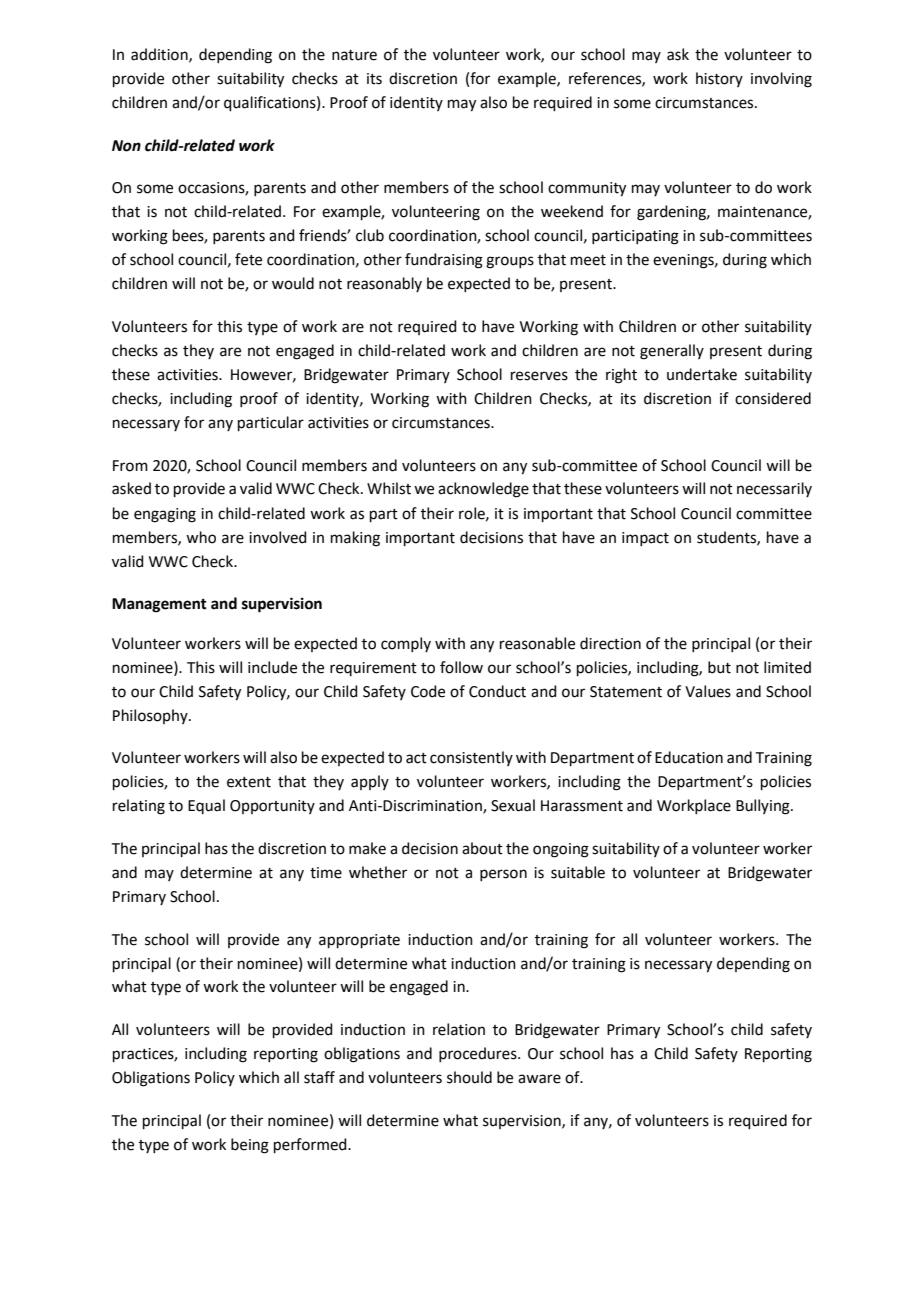  What do you see at coordinates (702, 374) in the screenshot?
I see `undertake` at bounding box center [702, 374].
